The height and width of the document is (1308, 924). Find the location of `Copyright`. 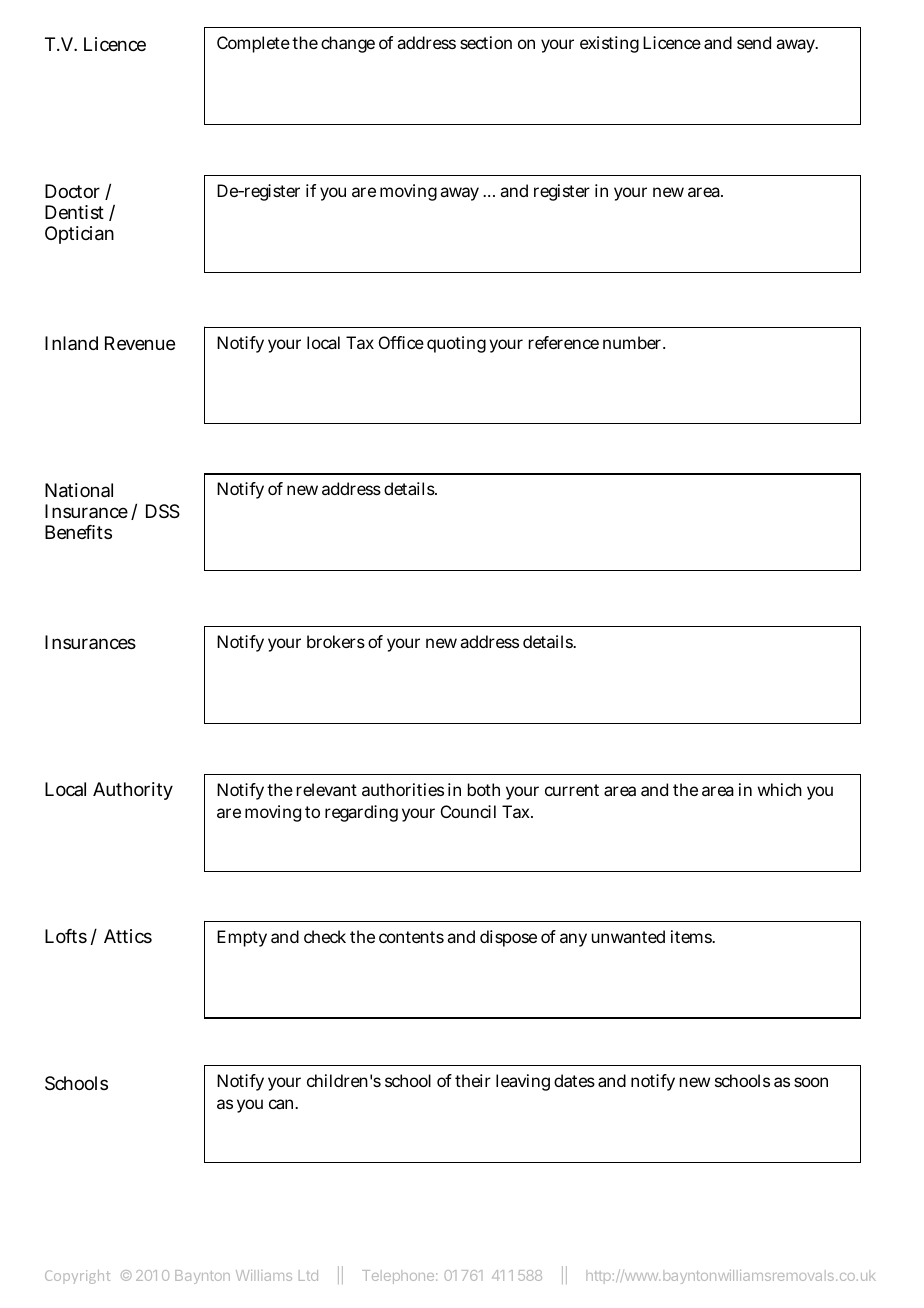

Copyright is located at coordinates (77, 1277).
